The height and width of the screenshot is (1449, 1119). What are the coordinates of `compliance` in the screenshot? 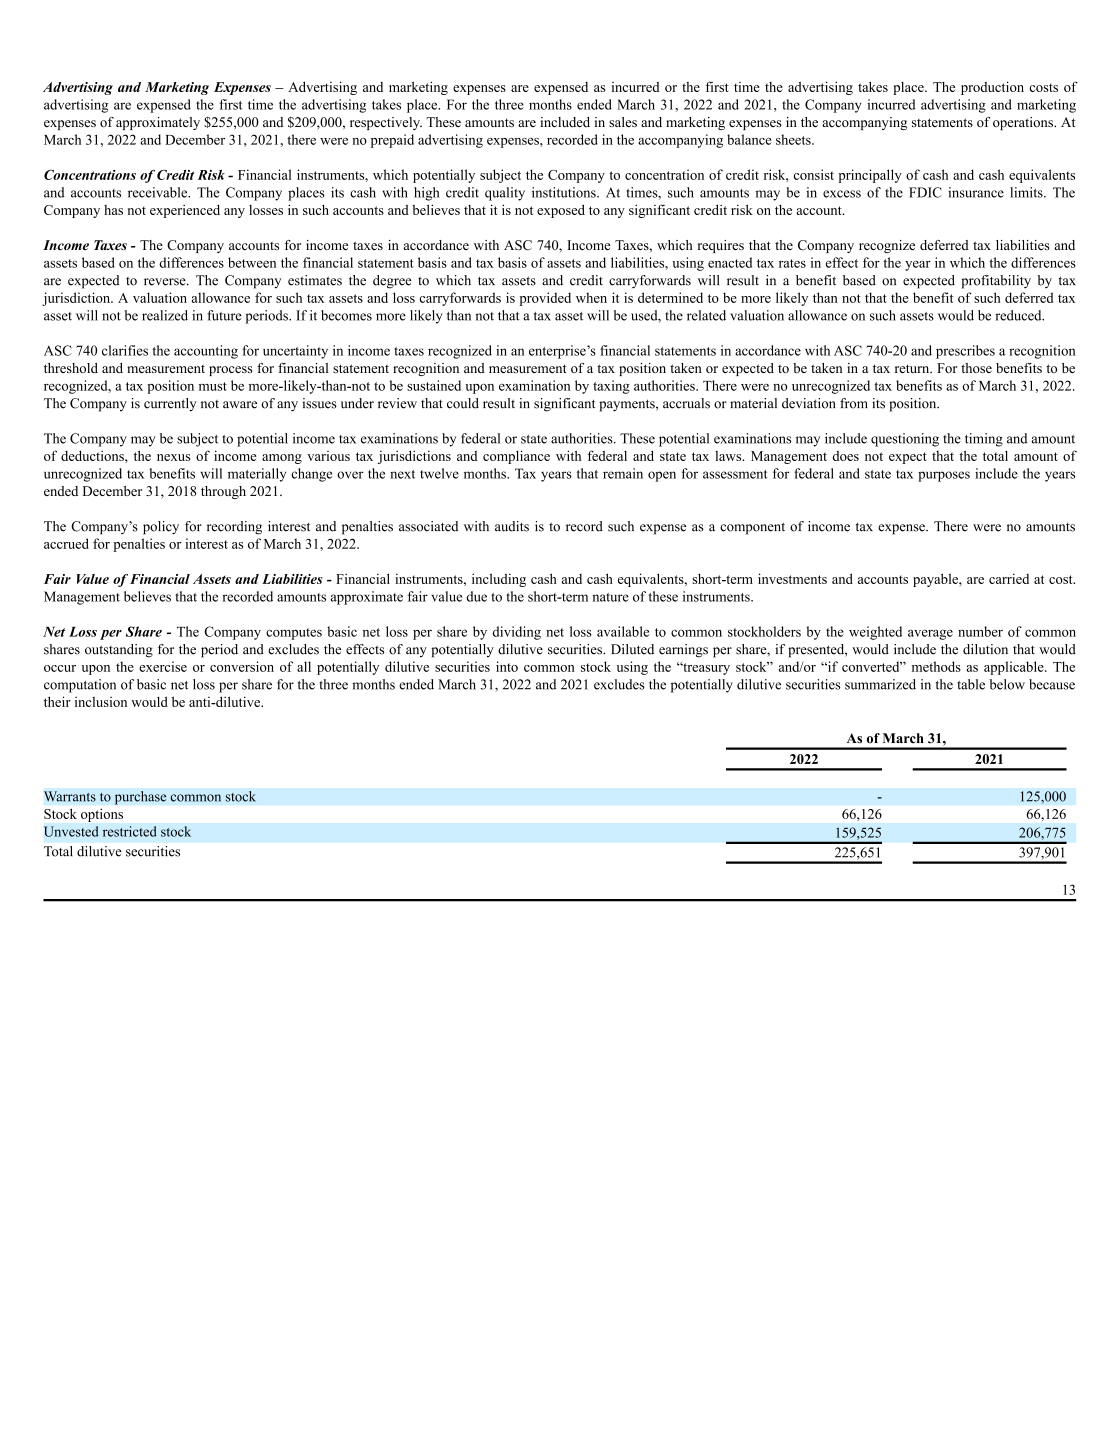 It's located at (516, 457).
